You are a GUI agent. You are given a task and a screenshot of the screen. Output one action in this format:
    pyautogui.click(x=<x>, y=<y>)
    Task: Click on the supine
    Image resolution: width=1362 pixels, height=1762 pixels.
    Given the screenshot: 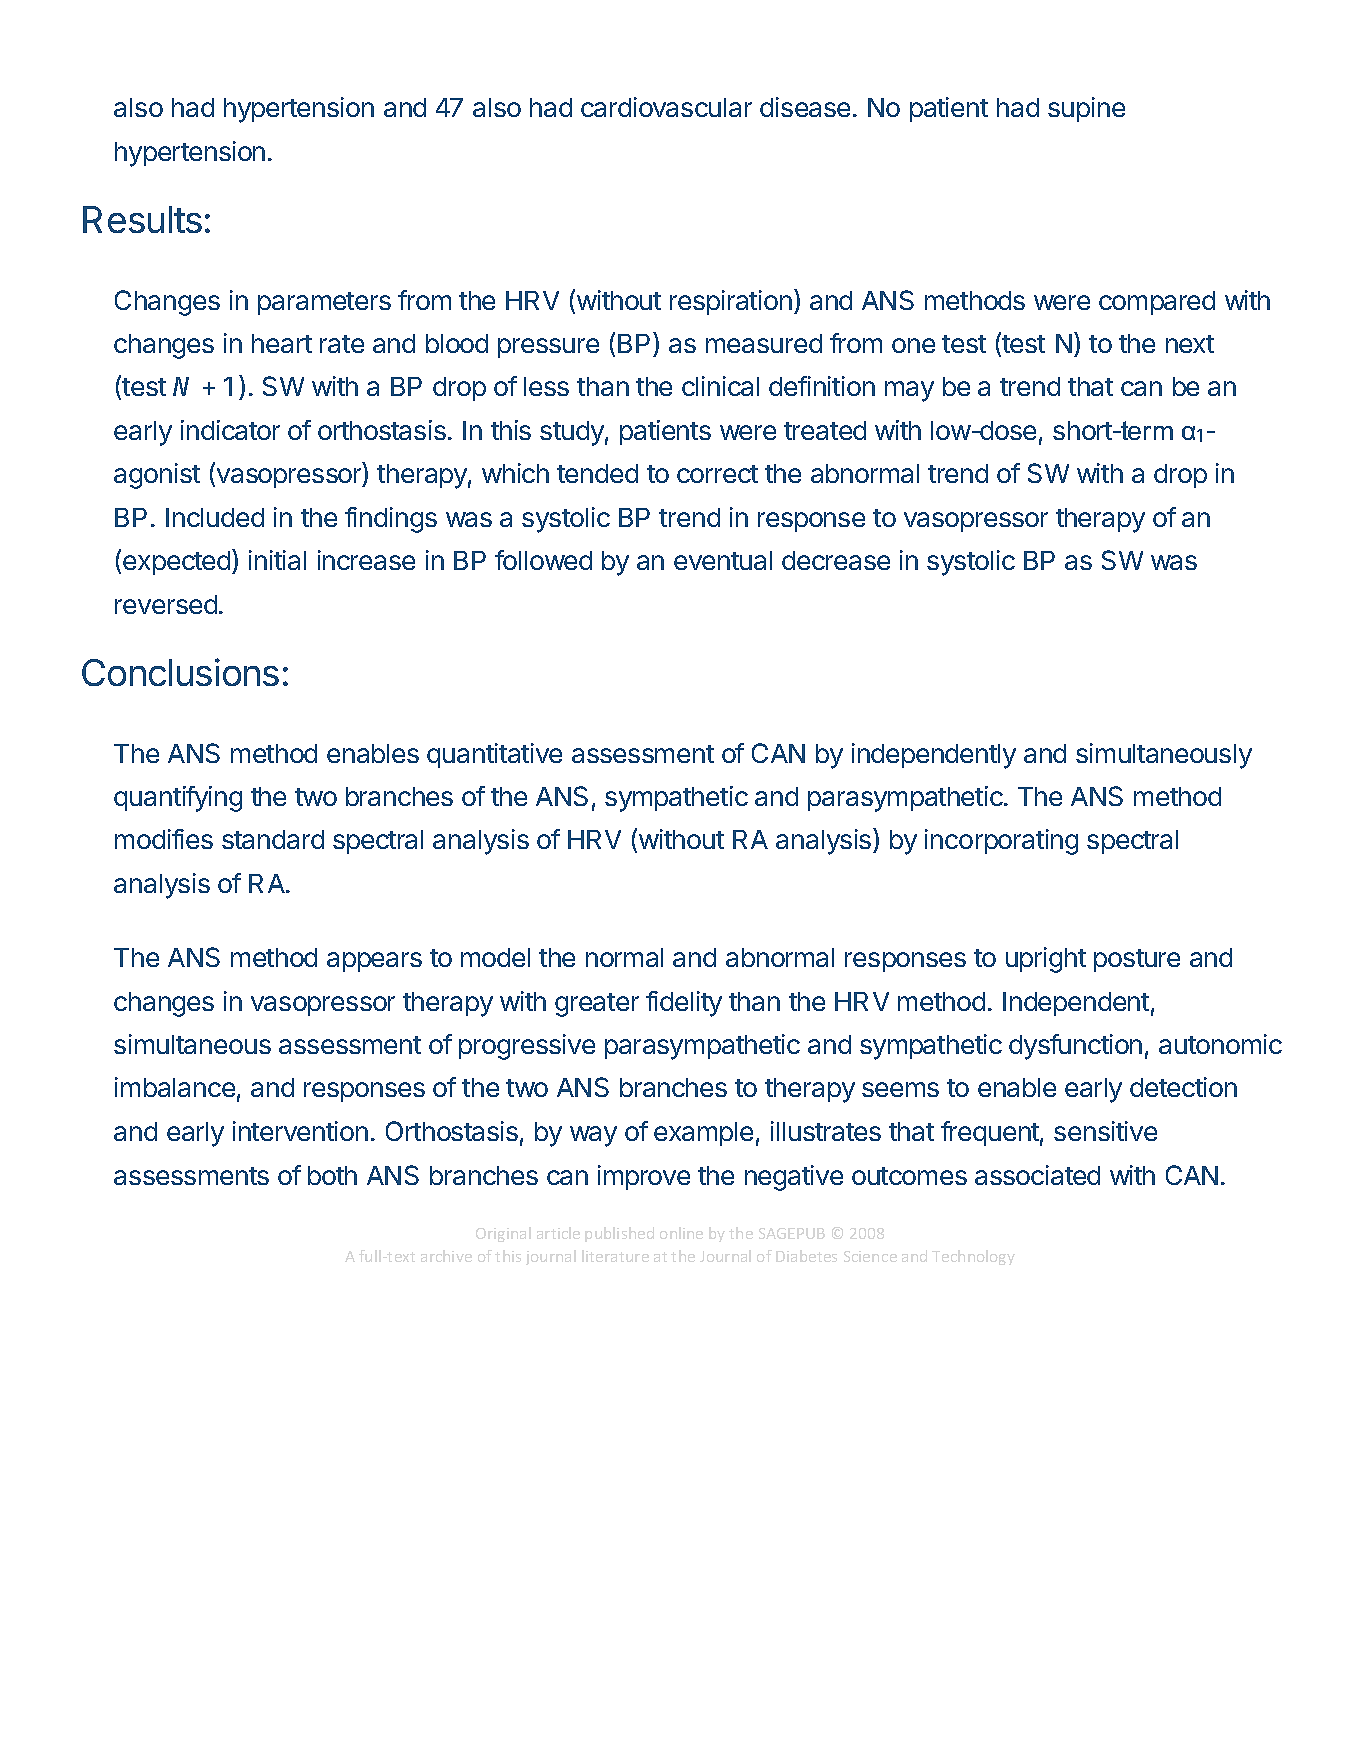 What is the action you would take?
    pyautogui.click(x=1086, y=109)
